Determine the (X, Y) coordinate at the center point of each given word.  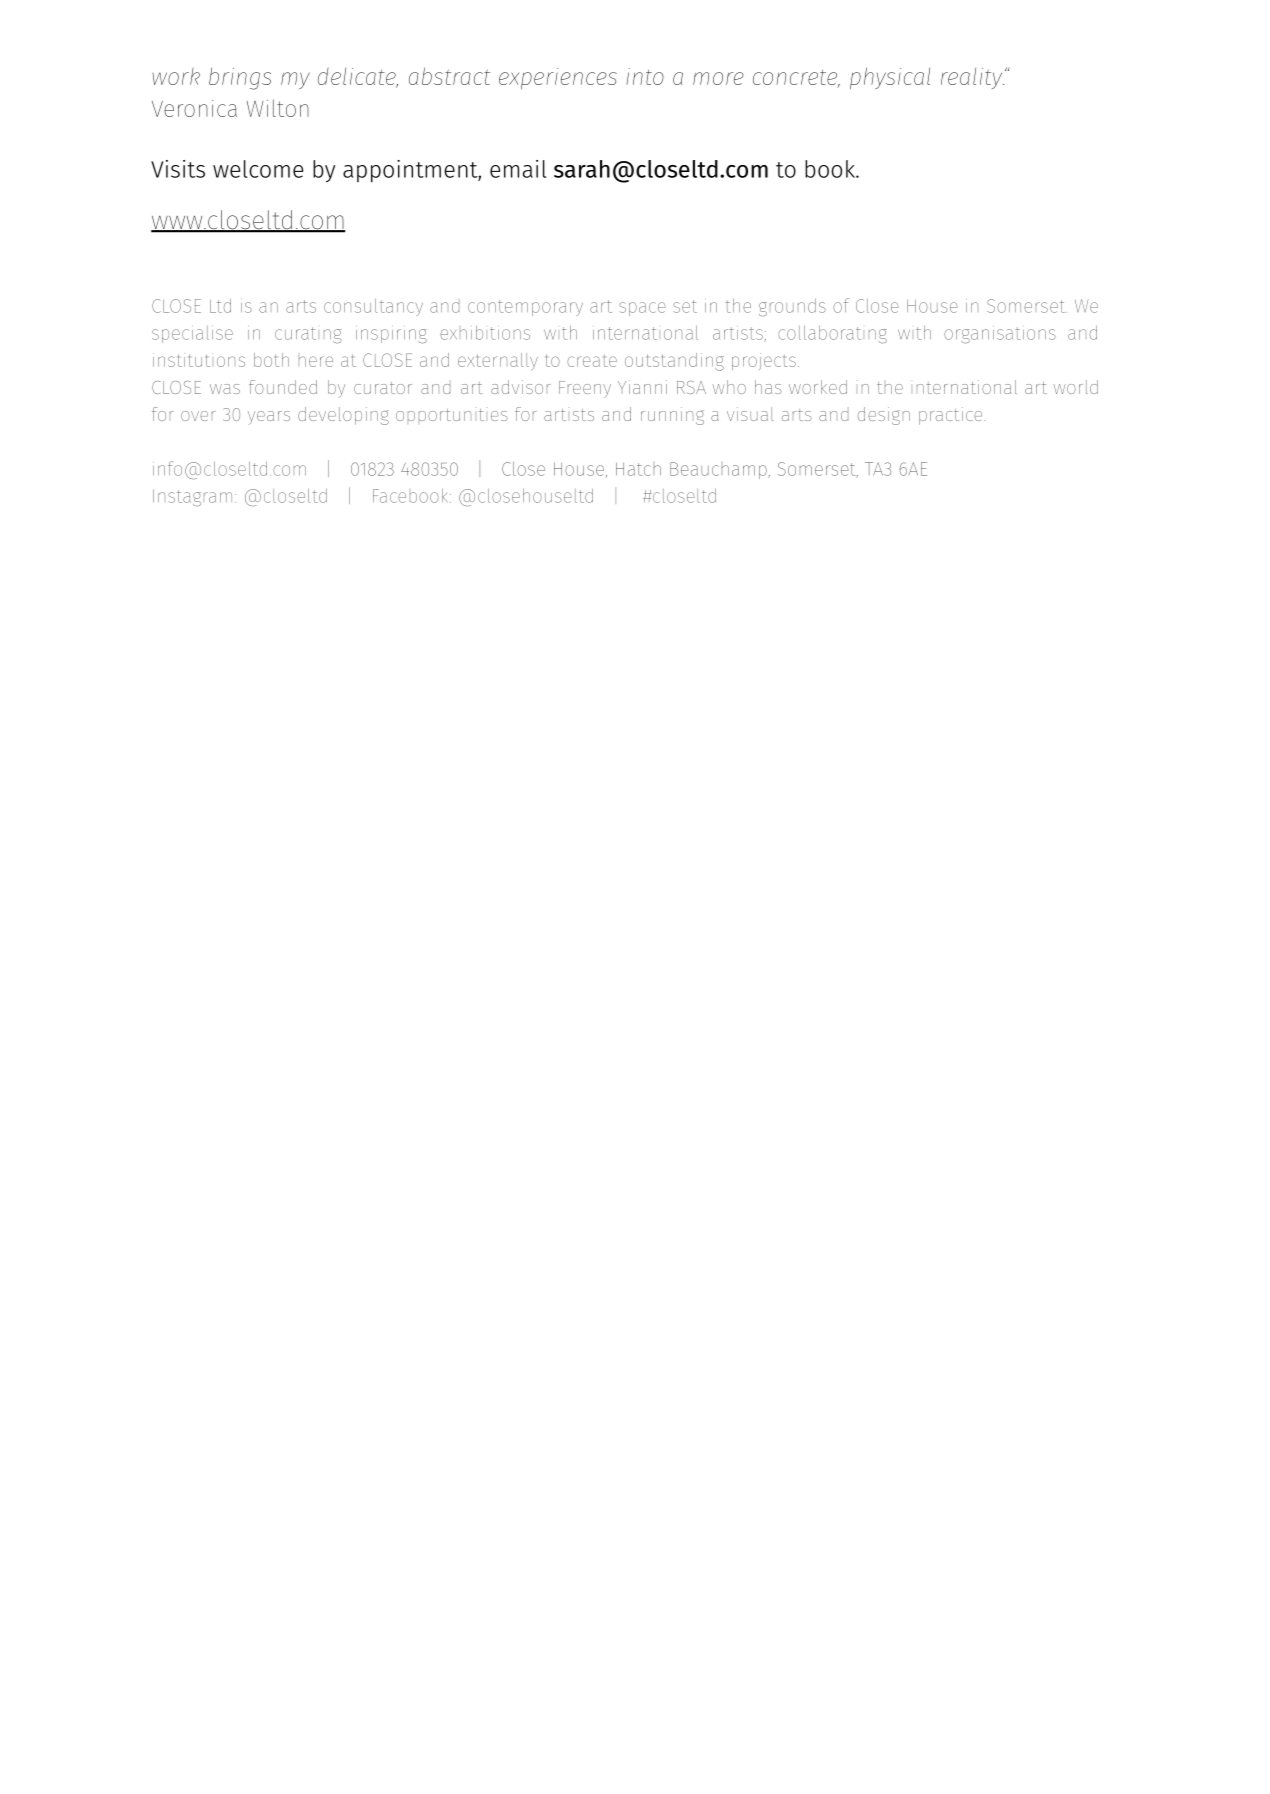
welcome (258, 169)
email (518, 169)
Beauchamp (719, 470)
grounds (792, 308)
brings (240, 78)
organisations (1000, 335)
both (271, 360)
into (645, 76)
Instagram (192, 498)
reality (972, 78)
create (592, 361)
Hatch (638, 469)
